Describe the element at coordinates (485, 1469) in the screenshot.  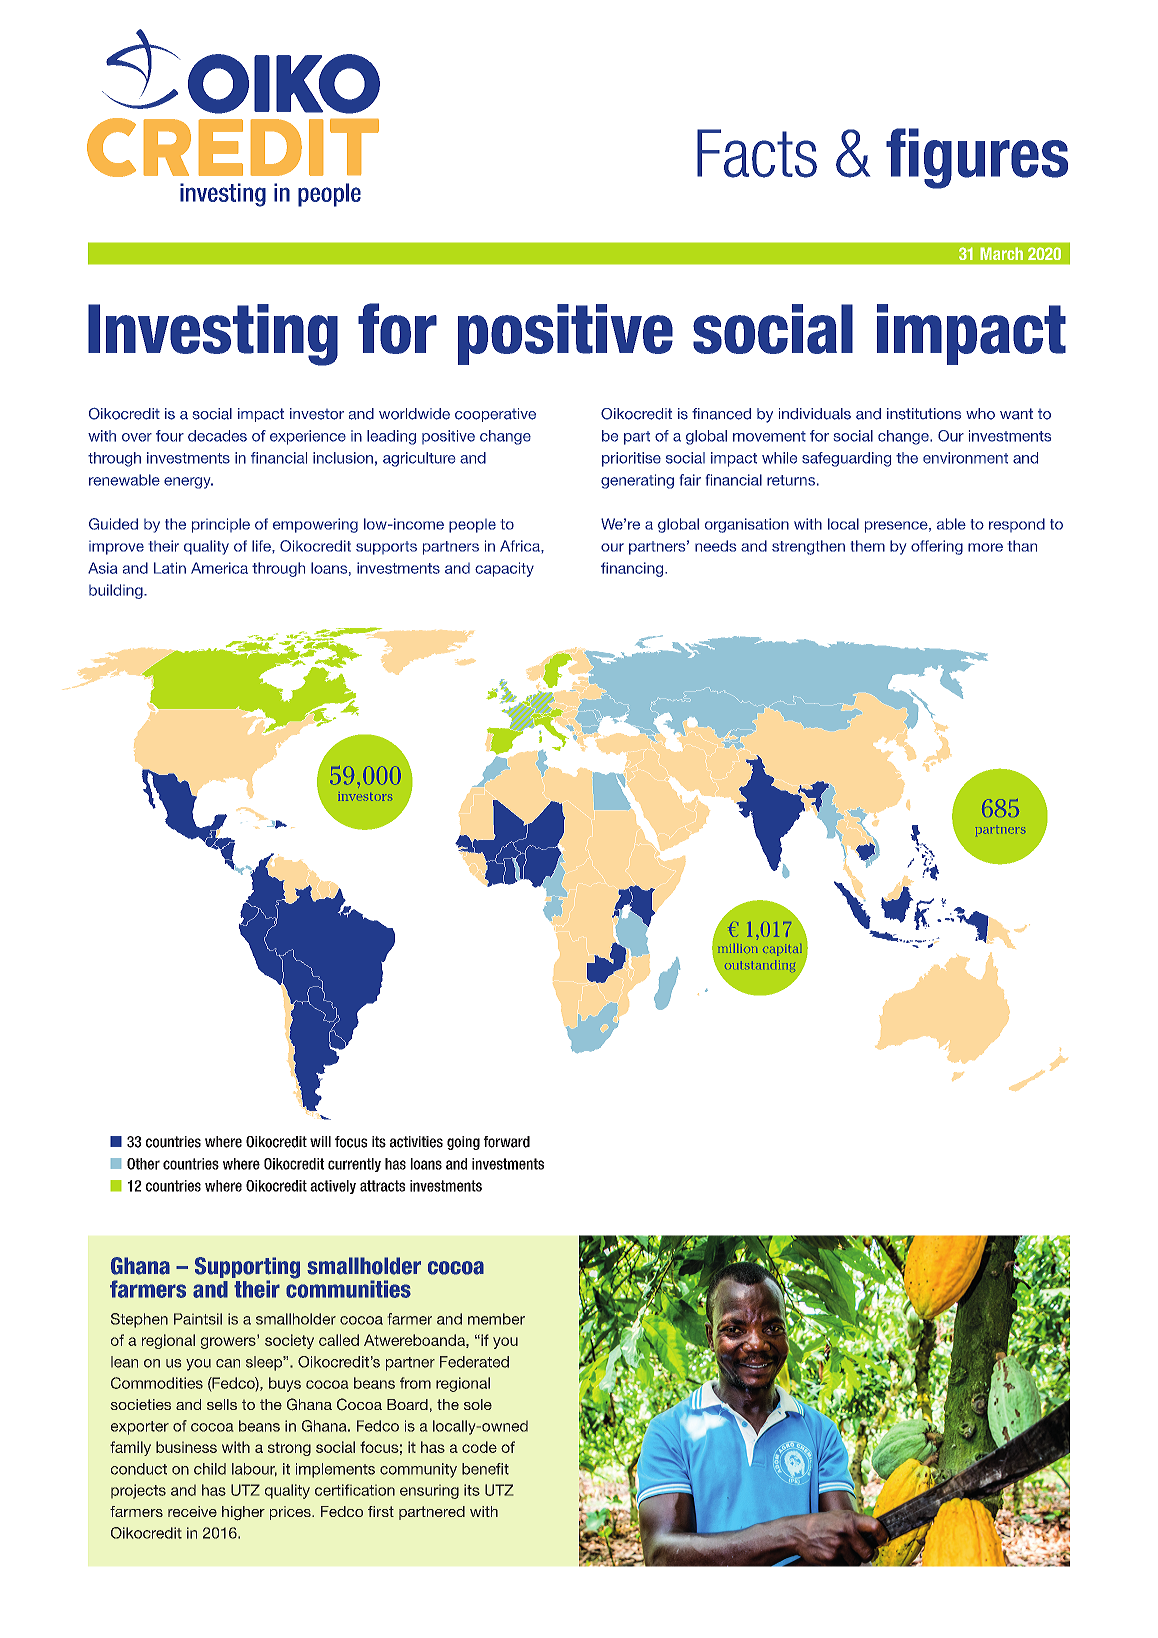
I see `benefit` at that location.
